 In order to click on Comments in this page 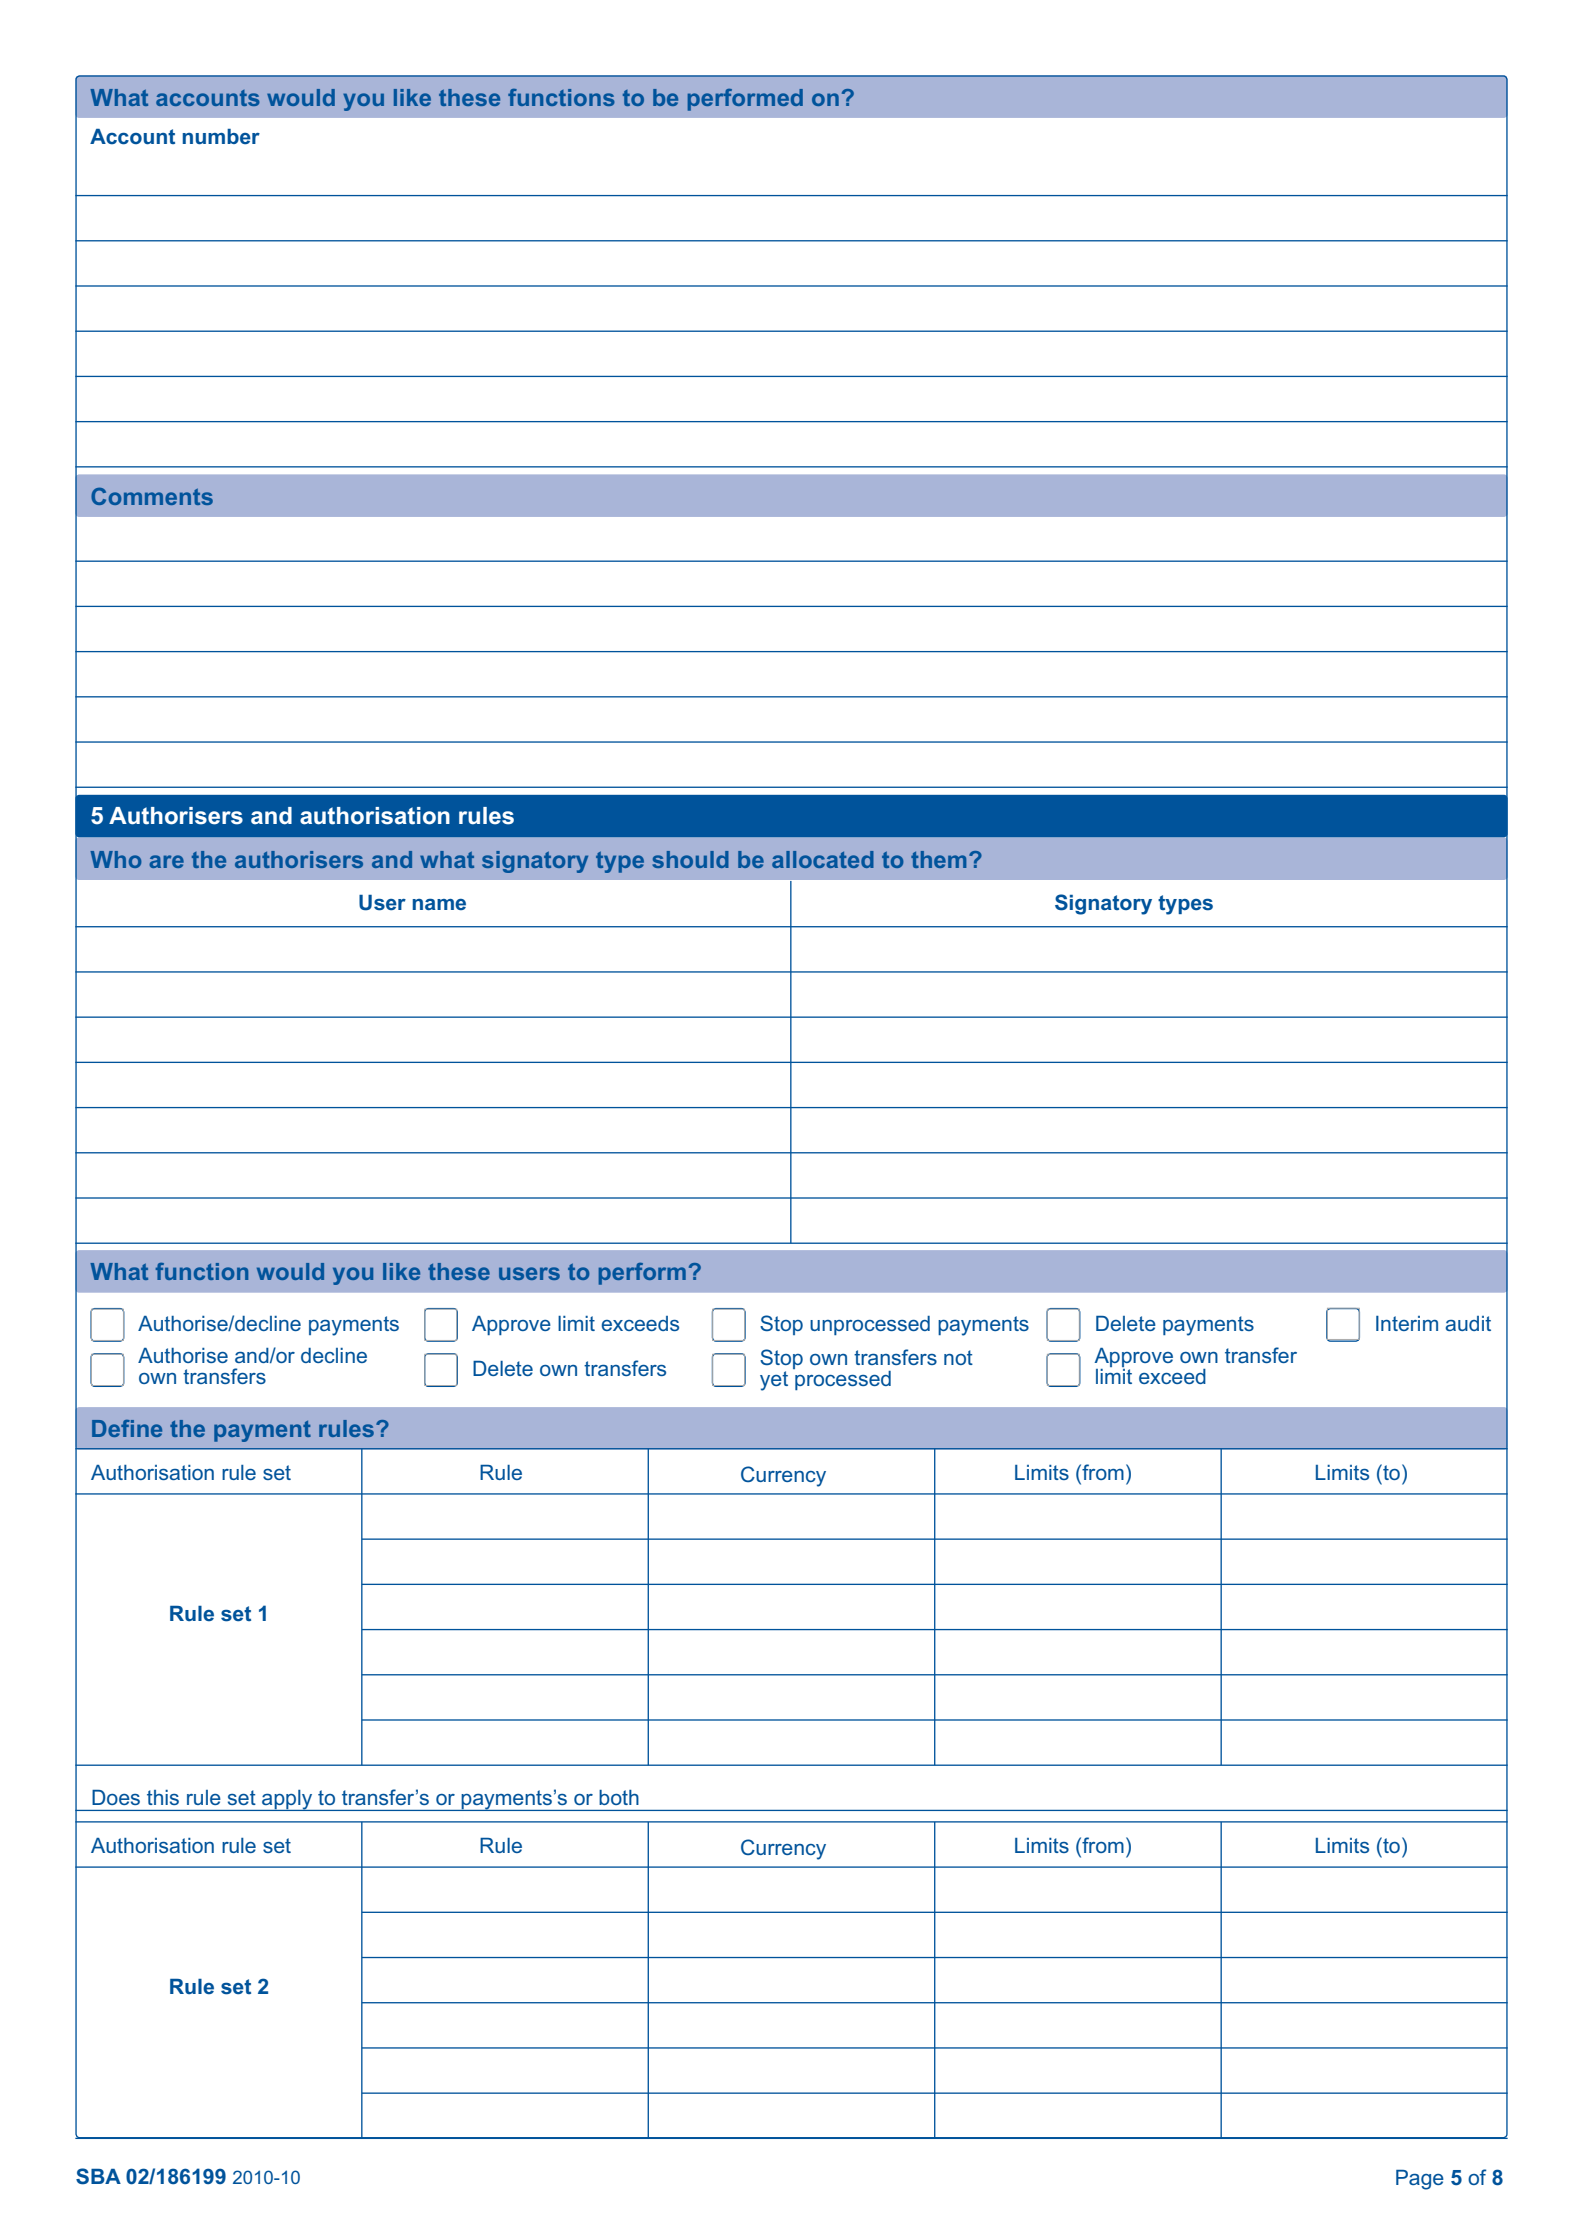, I will do `click(152, 496)`.
